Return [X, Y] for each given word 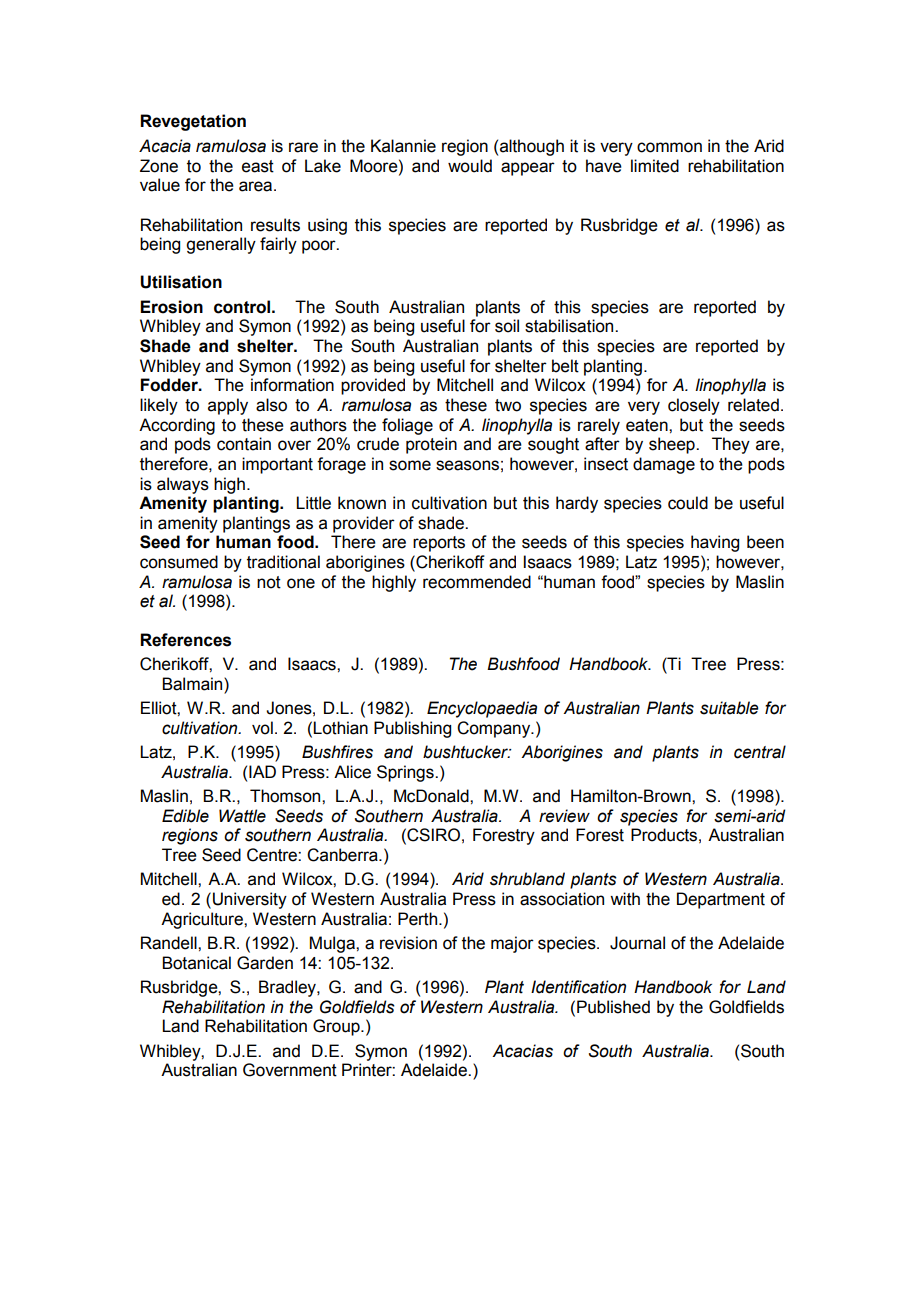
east [258, 166]
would [470, 166]
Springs [406, 773]
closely [694, 406]
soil [507, 326]
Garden [265, 963]
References [185, 640]
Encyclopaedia [482, 709]
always [183, 485]
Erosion [171, 307]
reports [439, 544]
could [688, 503]
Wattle [242, 816]
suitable [729, 708]
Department [721, 900]
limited [655, 166]
